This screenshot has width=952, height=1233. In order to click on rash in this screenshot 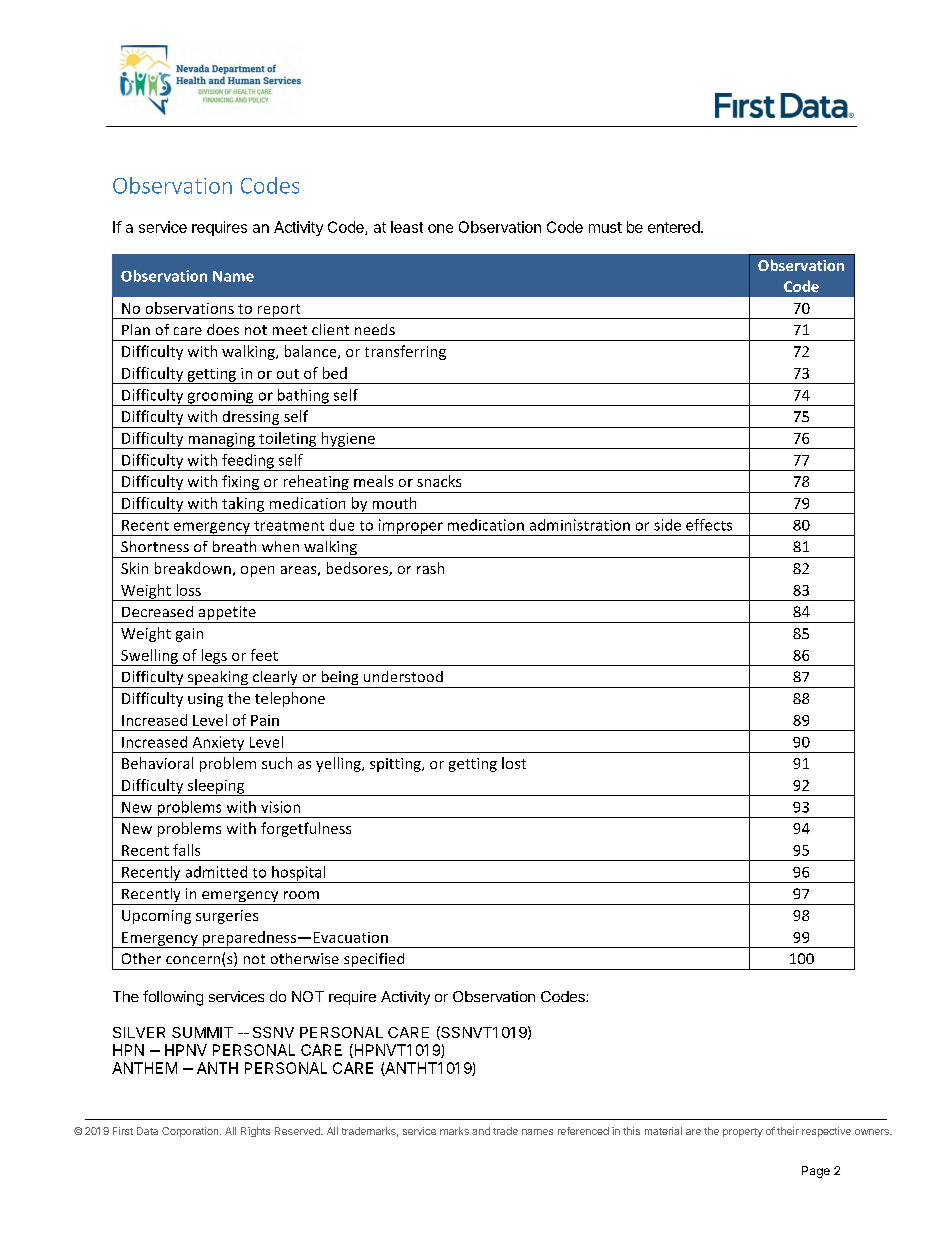, I will do `click(430, 568)`.
